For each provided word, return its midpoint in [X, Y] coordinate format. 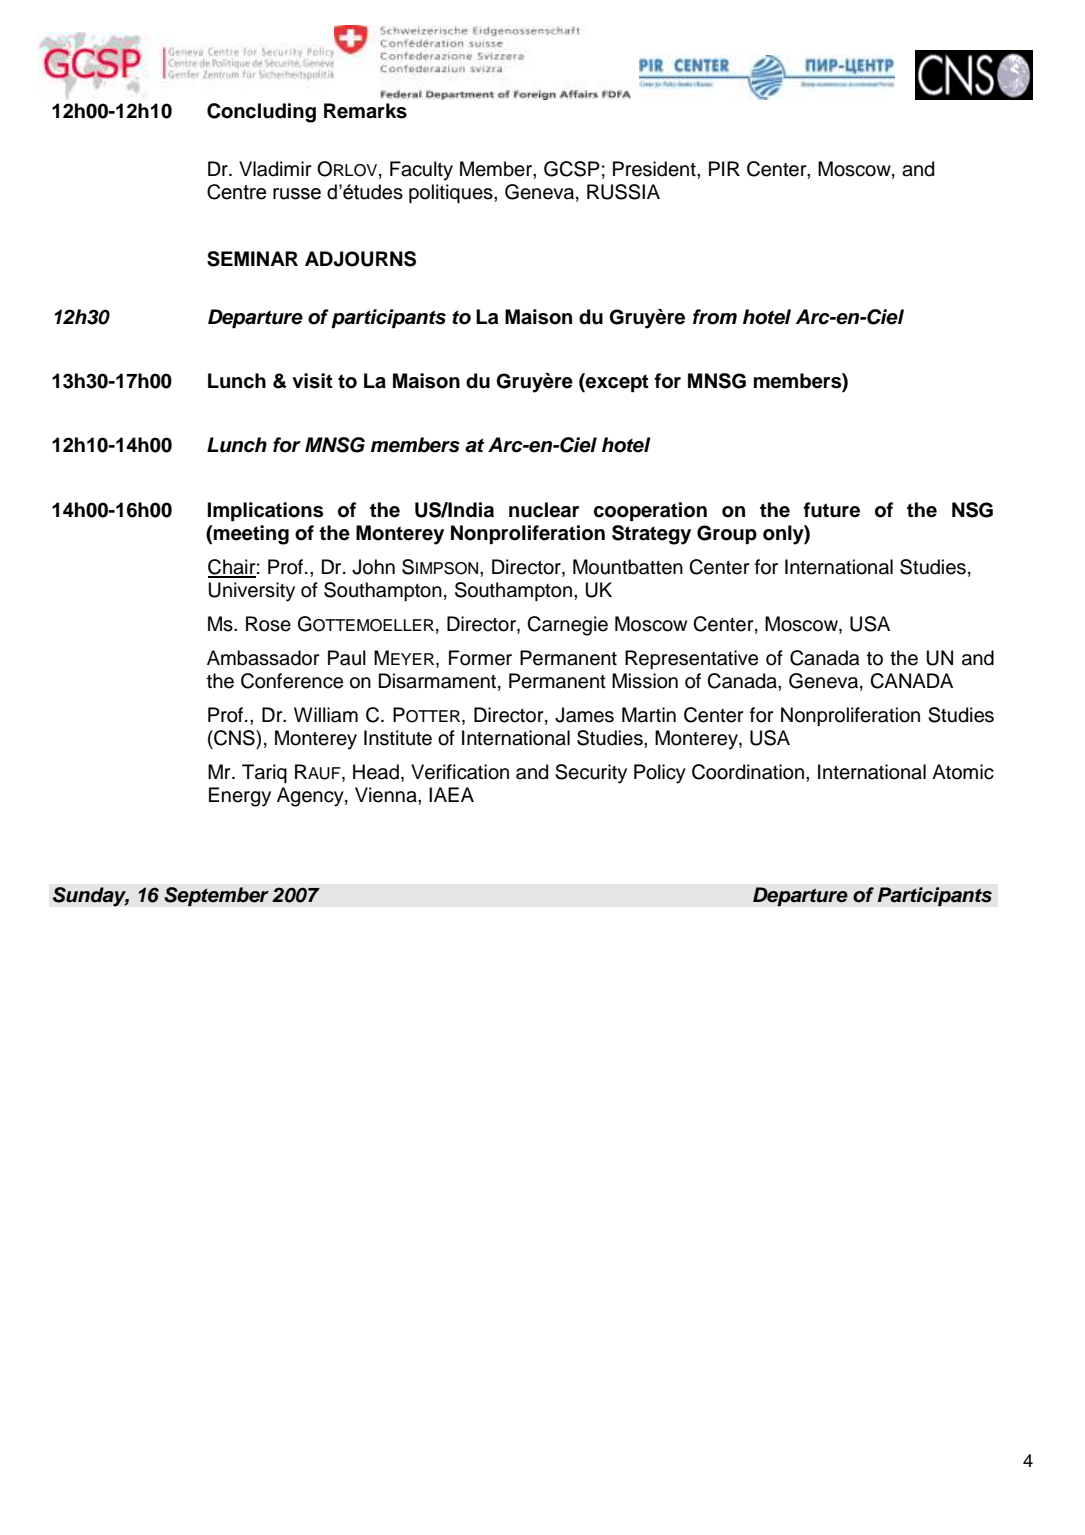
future [831, 510]
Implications [265, 512]
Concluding [261, 113]
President [655, 169]
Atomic [963, 772]
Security [591, 774]
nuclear [544, 510]
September [216, 897]
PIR [724, 168]
